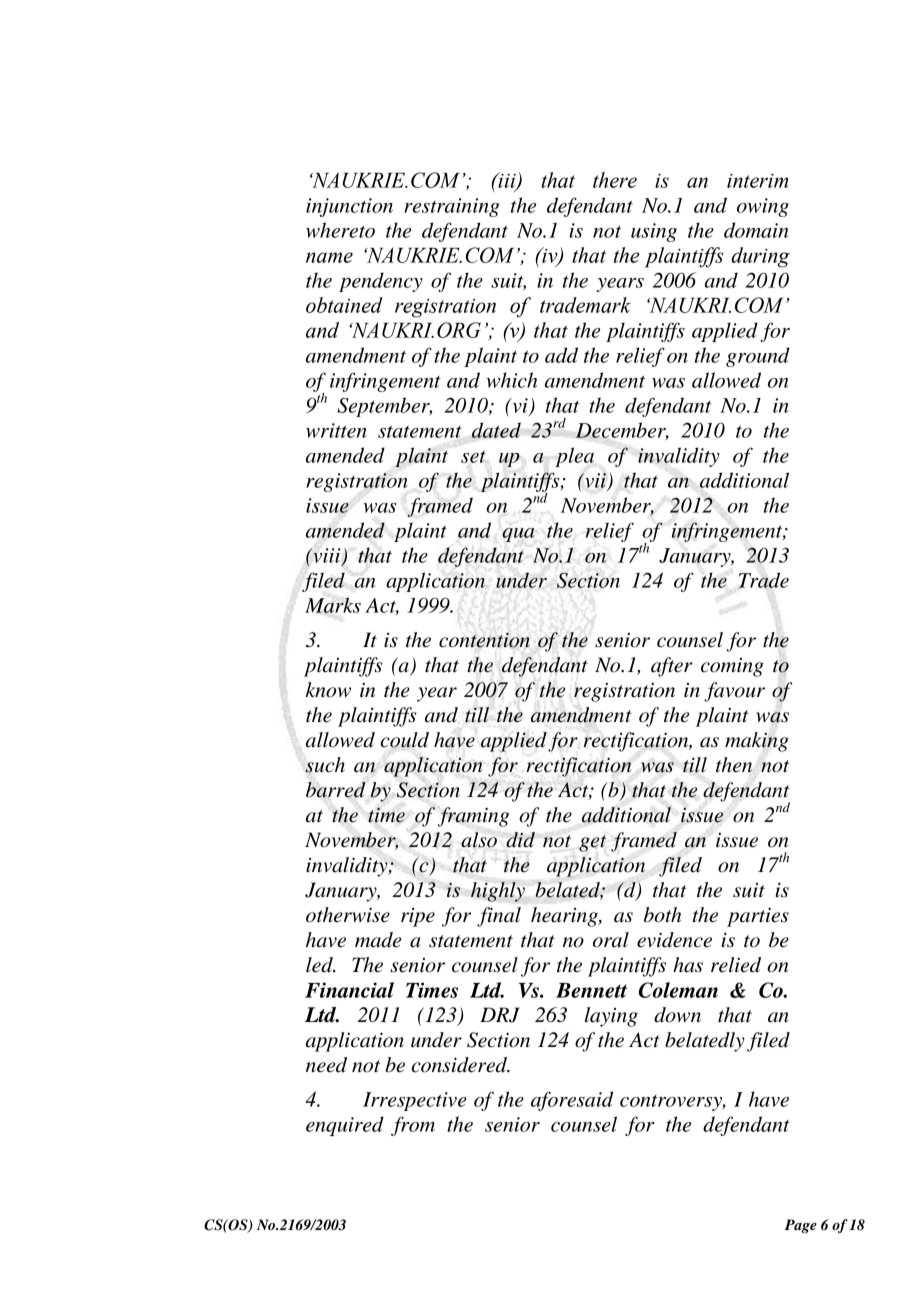 Image resolution: width=924 pixels, height=1307 pixels. What do you see at coordinates (801, 1226) in the screenshot?
I see `Page` at bounding box center [801, 1226].
